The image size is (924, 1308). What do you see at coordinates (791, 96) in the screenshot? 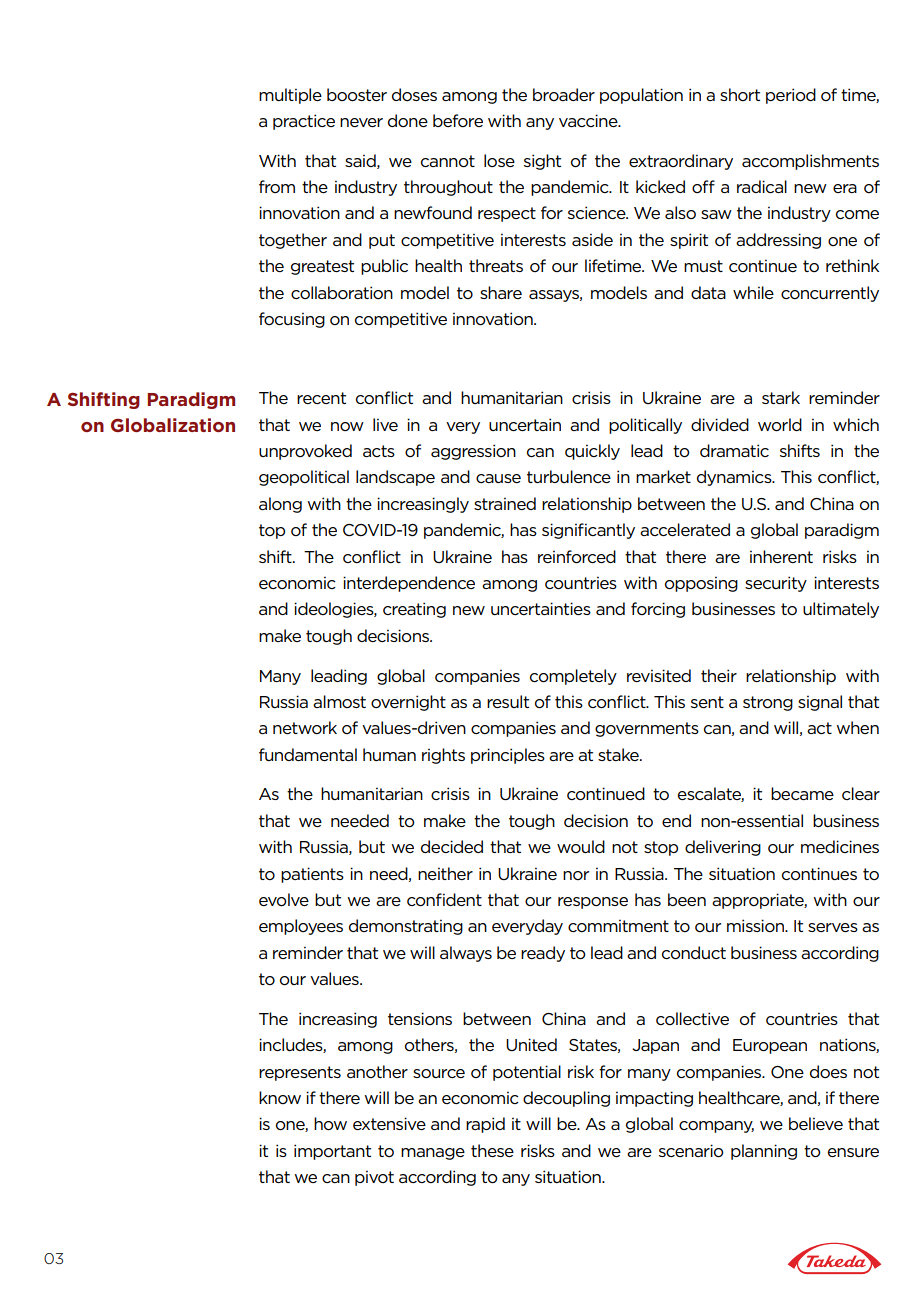
I see `period` at bounding box center [791, 96].
